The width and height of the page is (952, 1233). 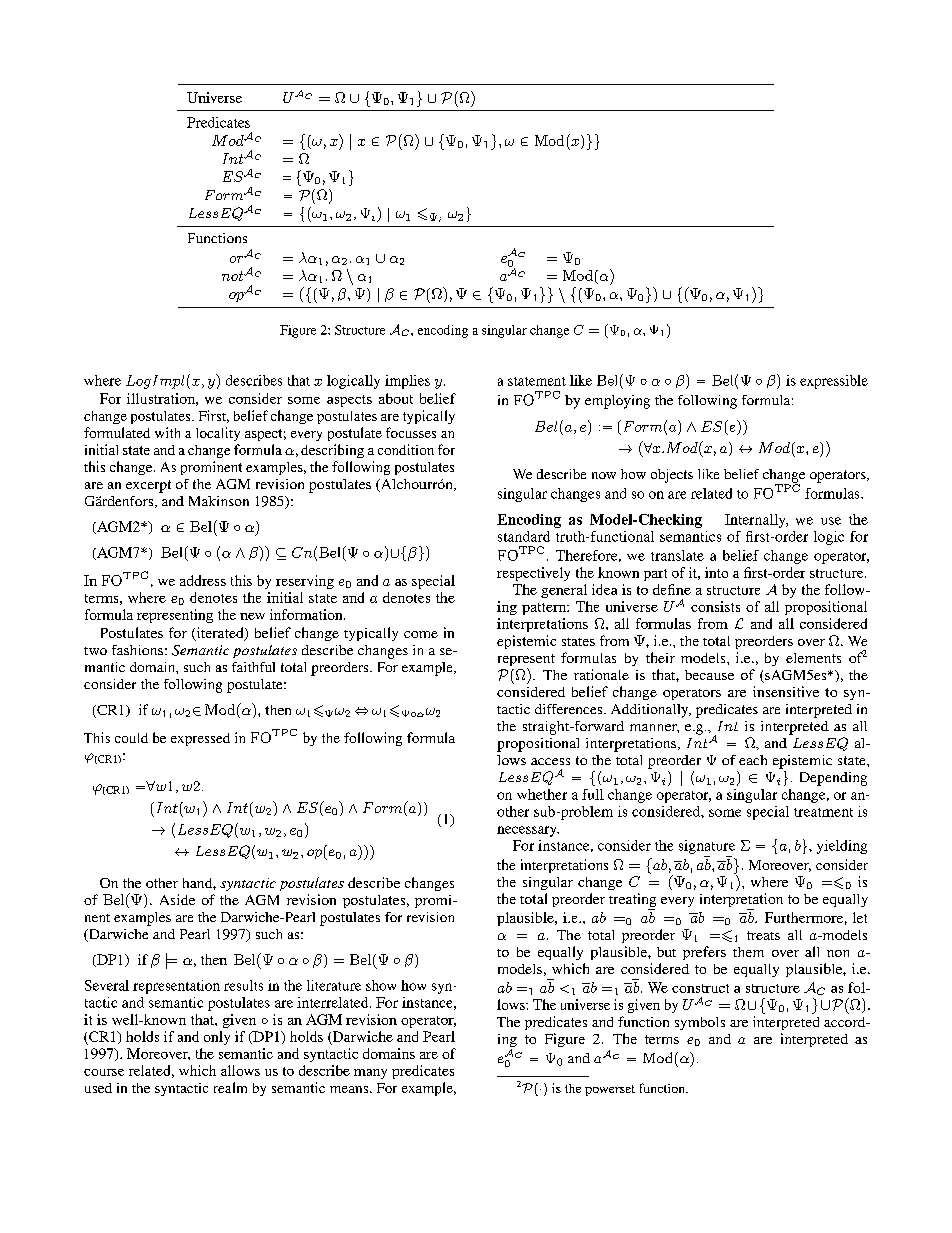 What do you see at coordinates (396, 398) in the page?
I see `about` at bounding box center [396, 398].
